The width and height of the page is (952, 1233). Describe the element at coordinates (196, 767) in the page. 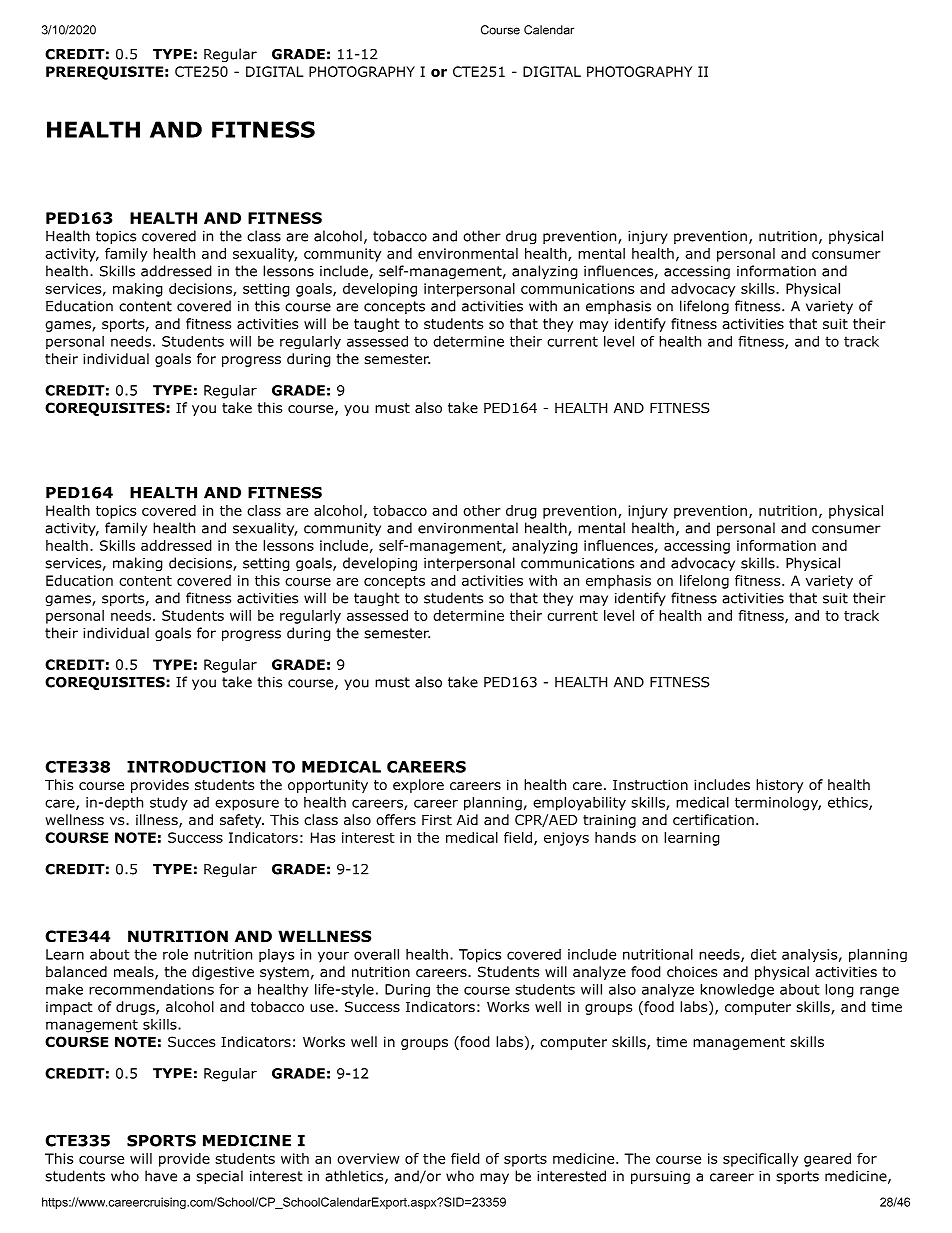

I see `INTRODUCTION` at that location.
